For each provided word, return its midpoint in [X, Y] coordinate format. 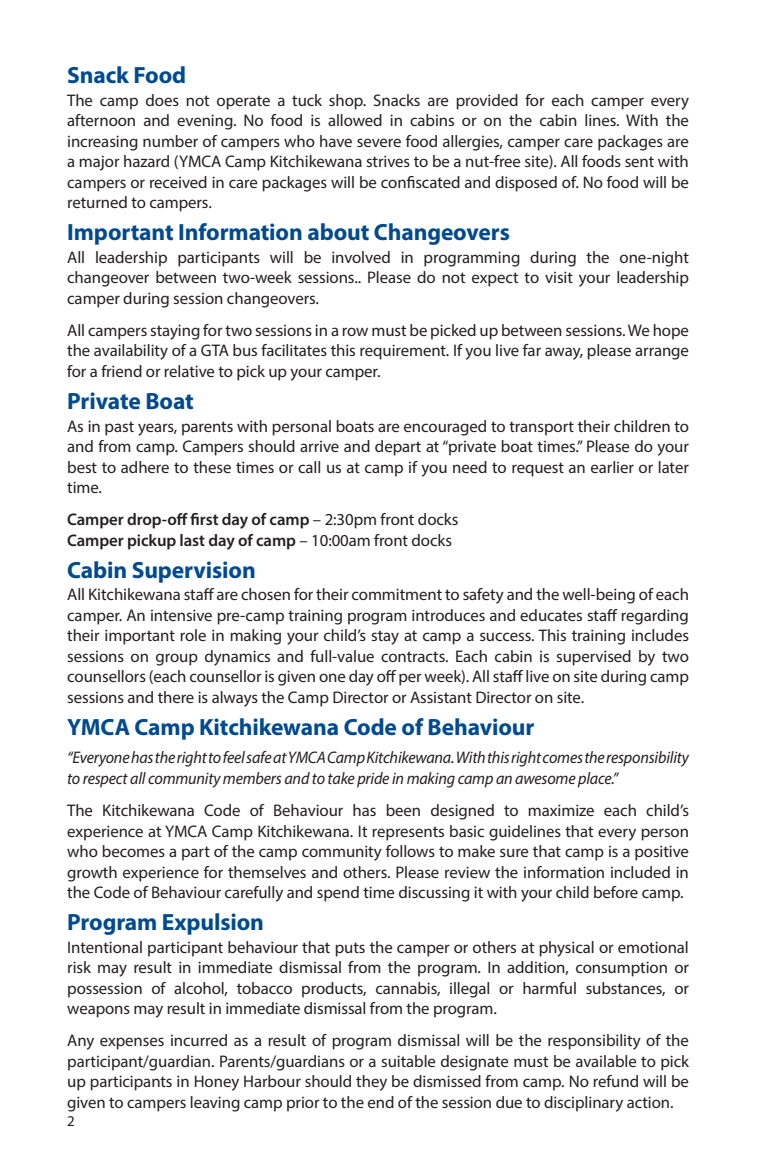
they [371, 1083]
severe [379, 142]
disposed [526, 184]
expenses [132, 1043]
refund [615, 1081]
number [170, 141]
